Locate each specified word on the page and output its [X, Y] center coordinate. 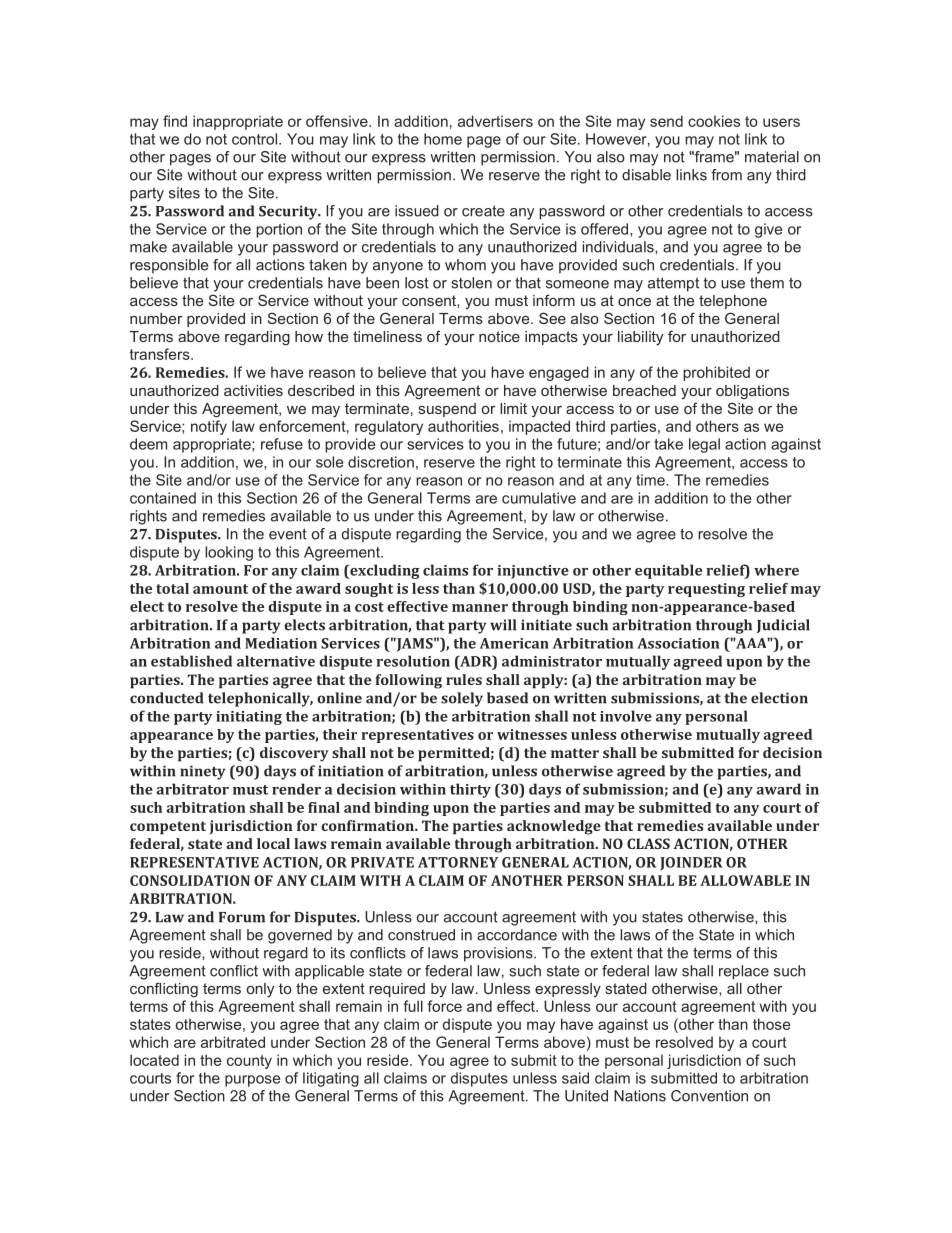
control [256, 139]
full [413, 1006]
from [726, 175]
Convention [709, 1096]
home [443, 139]
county [249, 1062]
